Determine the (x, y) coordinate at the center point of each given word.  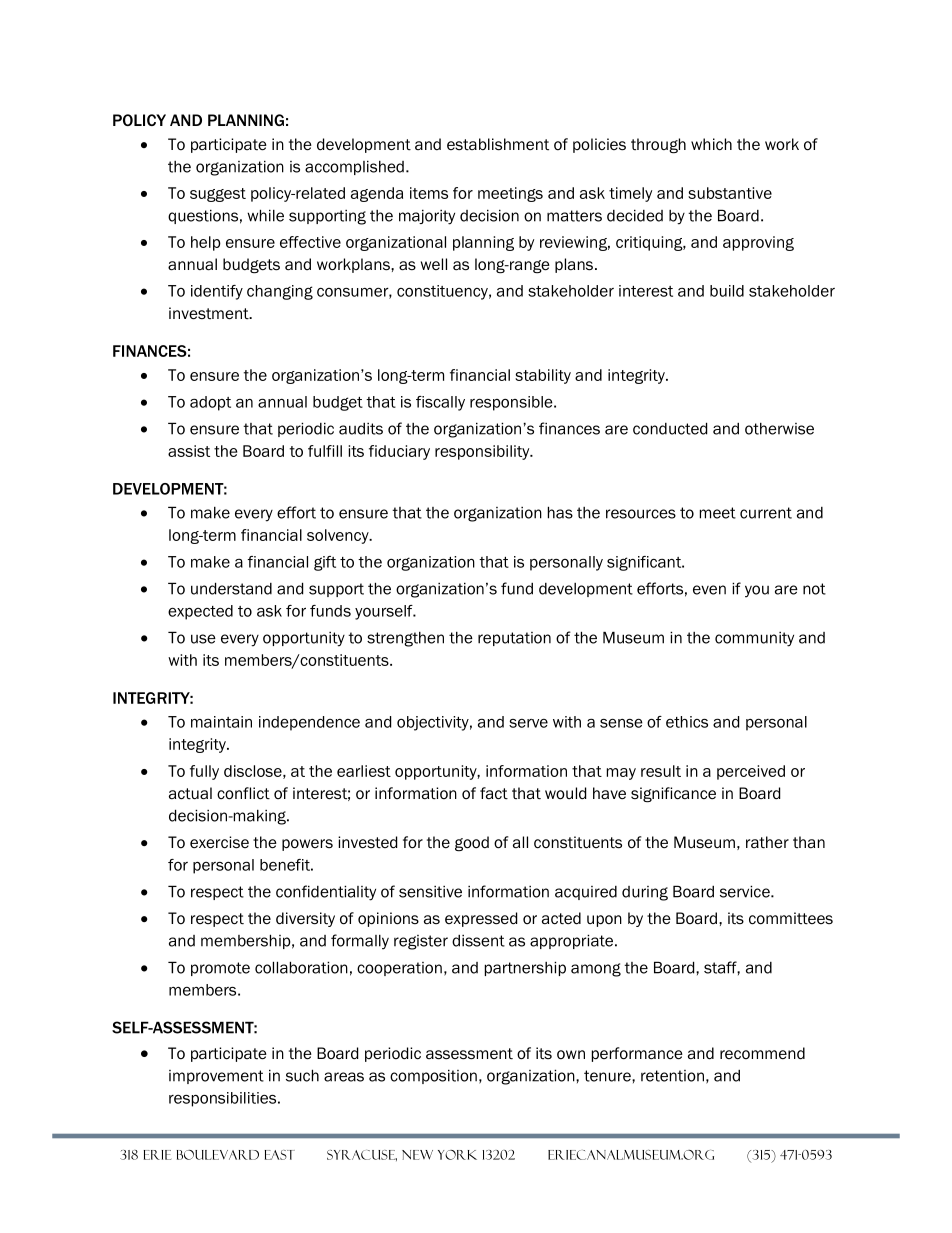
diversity (305, 919)
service (746, 891)
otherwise (779, 429)
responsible (512, 403)
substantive (730, 193)
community (754, 639)
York (457, 1155)
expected (200, 612)
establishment (498, 144)
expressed (481, 919)
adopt (210, 403)
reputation (514, 639)
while (265, 215)
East (280, 1155)
